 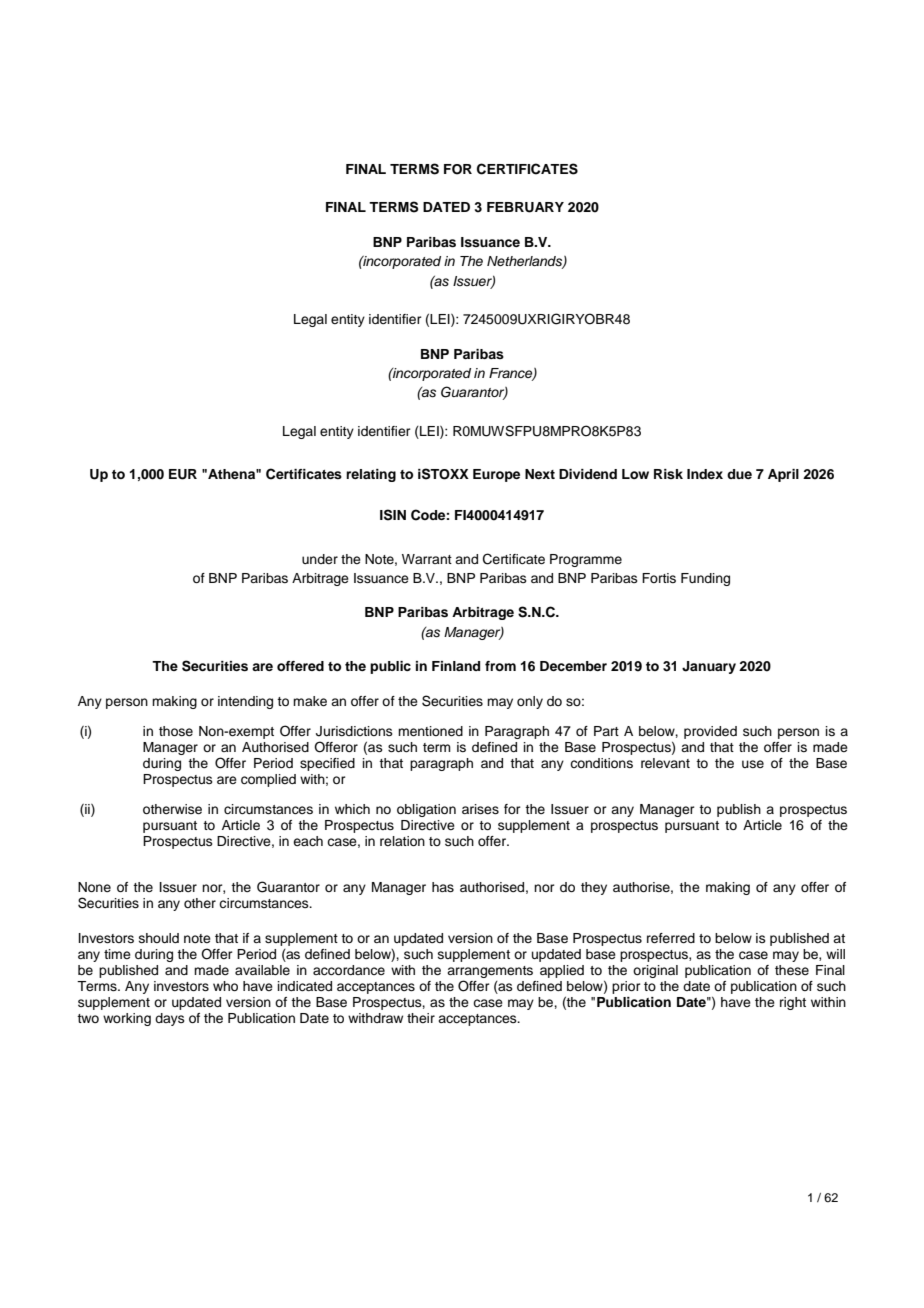 I want to click on provided, so click(x=710, y=732).
